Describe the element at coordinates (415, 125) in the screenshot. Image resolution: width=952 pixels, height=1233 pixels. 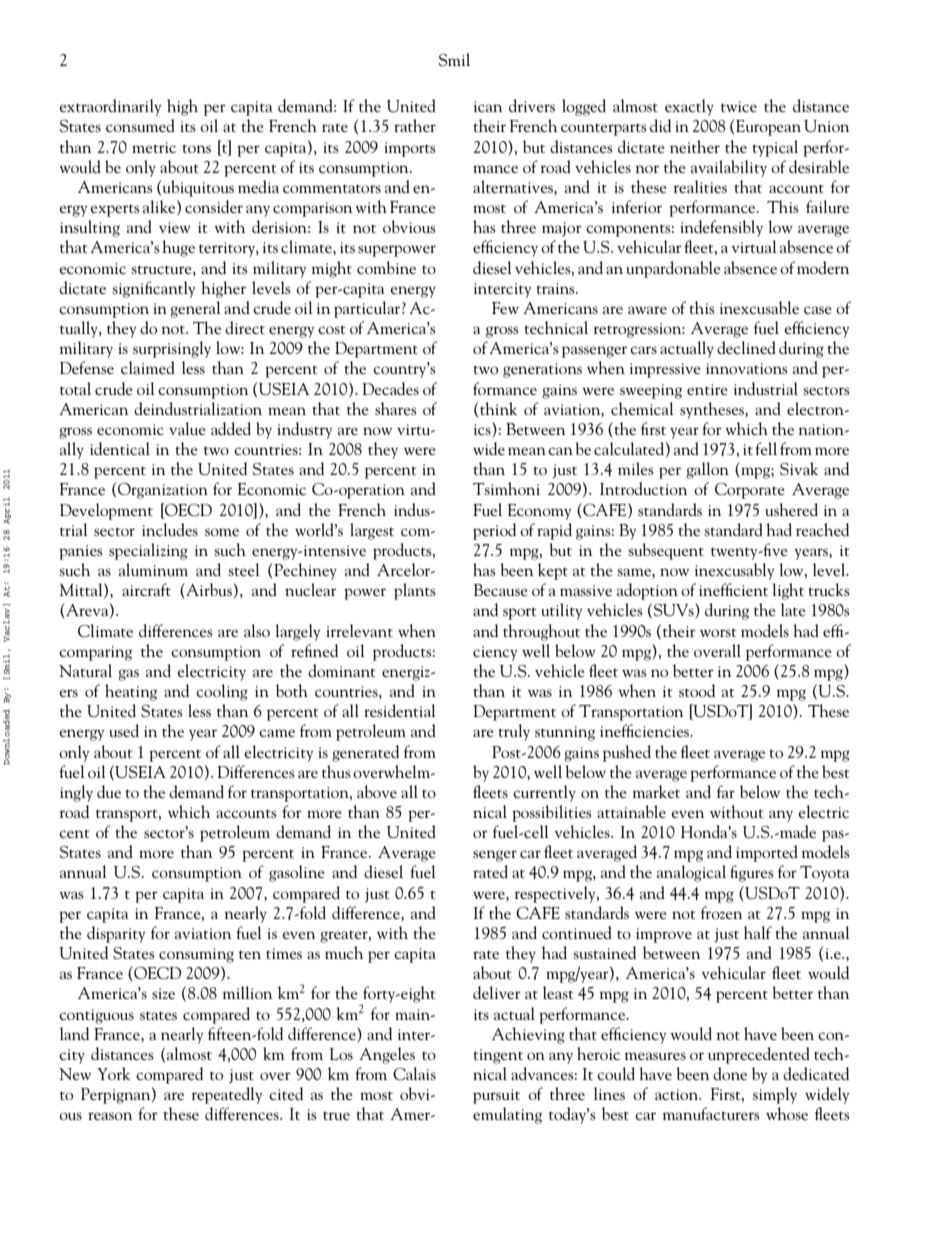
I see `rather` at that location.
